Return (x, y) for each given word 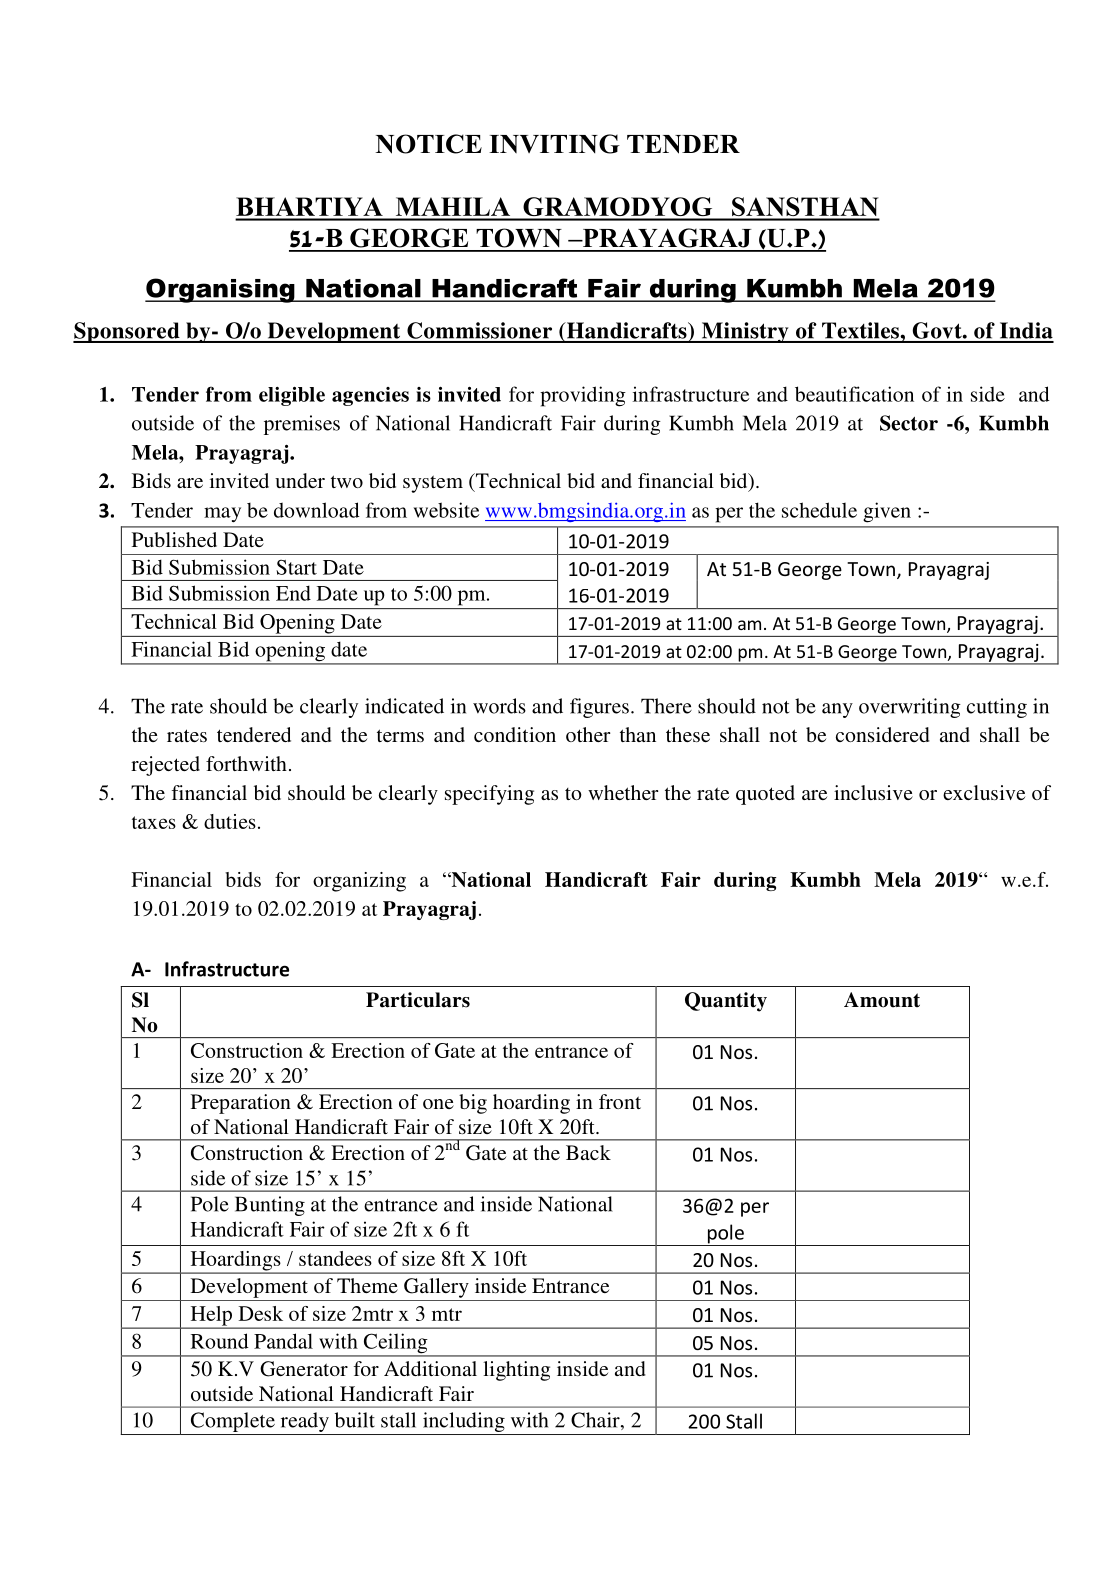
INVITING (554, 144)
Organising (221, 290)
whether (623, 792)
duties (230, 821)
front (620, 1101)
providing (583, 396)
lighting (516, 1371)
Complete (233, 1422)
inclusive (873, 792)
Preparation (241, 1104)
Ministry (745, 332)
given (887, 512)
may (222, 515)
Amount (882, 1000)
